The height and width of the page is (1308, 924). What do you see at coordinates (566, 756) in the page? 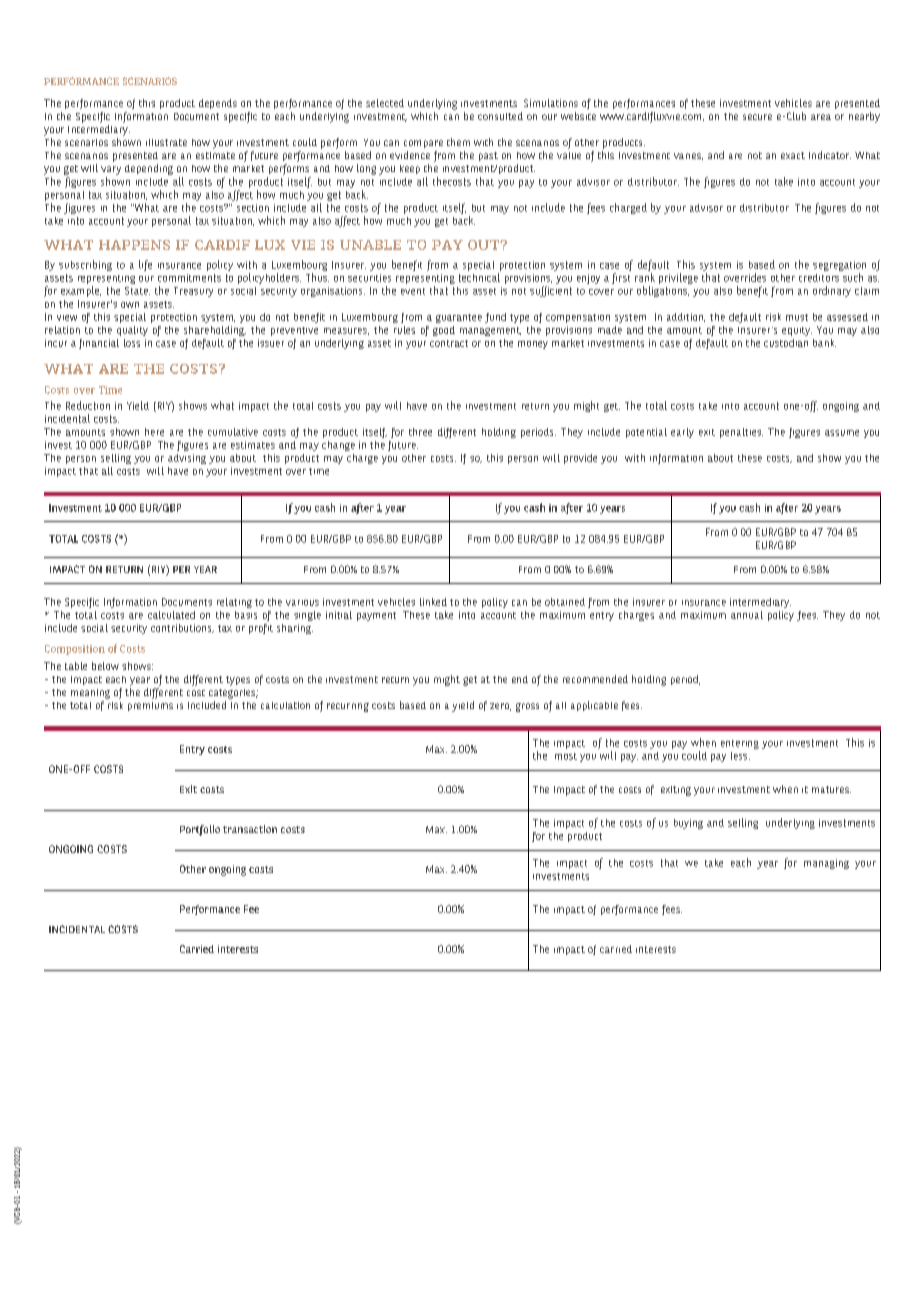
I see `most` at bounding box center [566, 756].
